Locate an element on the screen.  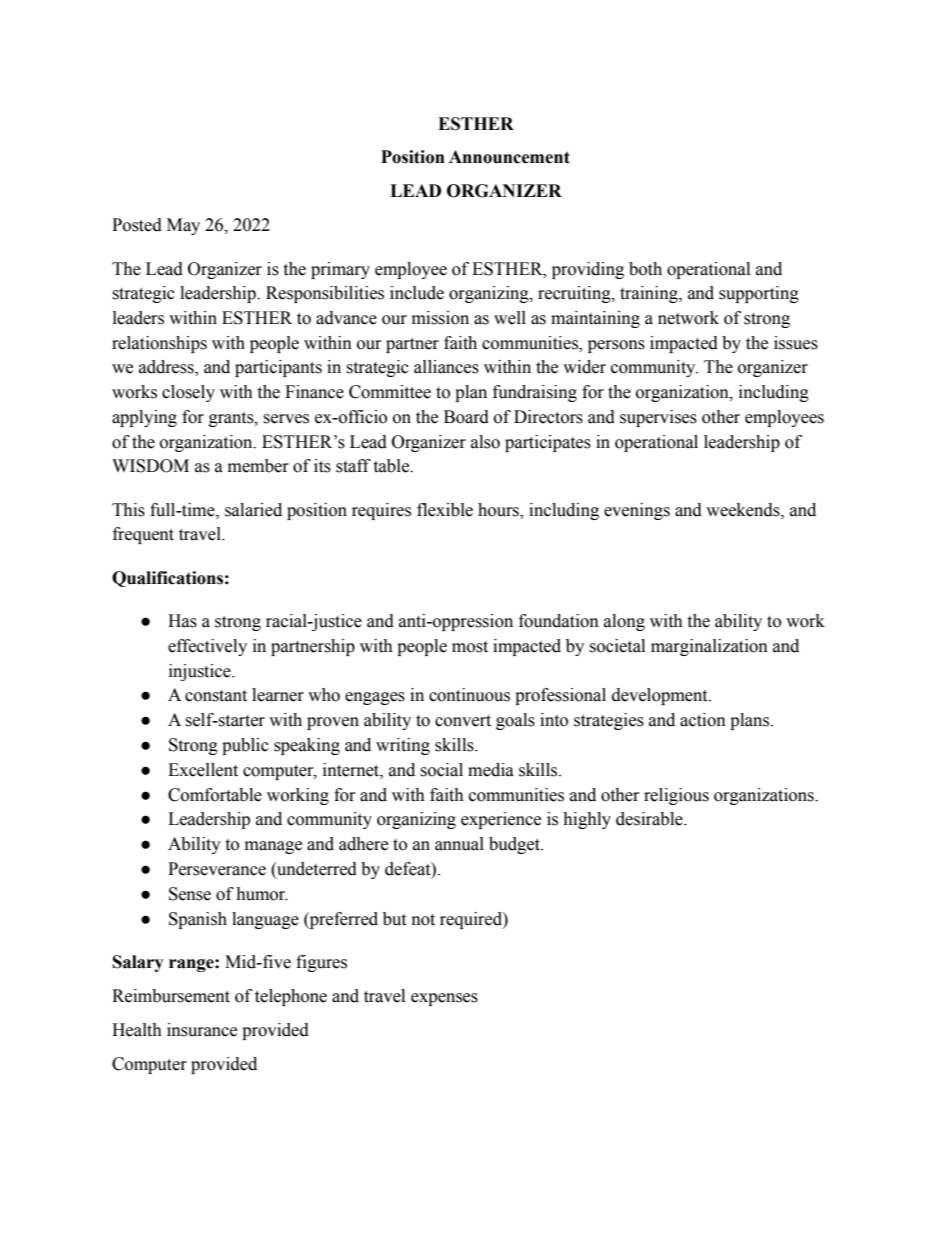
Announcement is located at coordinates (509, 157).
